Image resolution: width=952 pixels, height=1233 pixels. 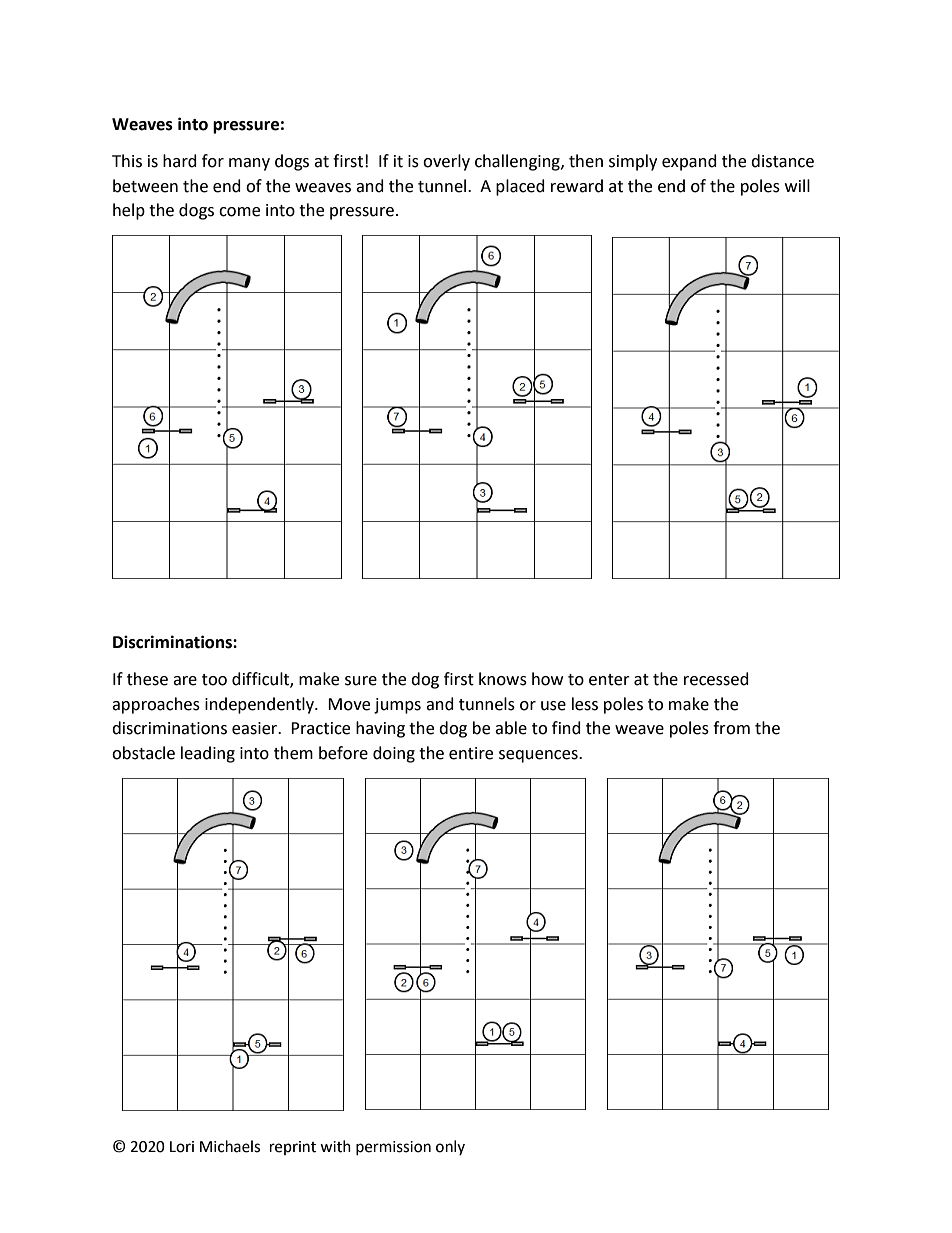 What do you see at coordinates (471, 753) in the document?
I see `entire` at bounding box center [471, 753].
